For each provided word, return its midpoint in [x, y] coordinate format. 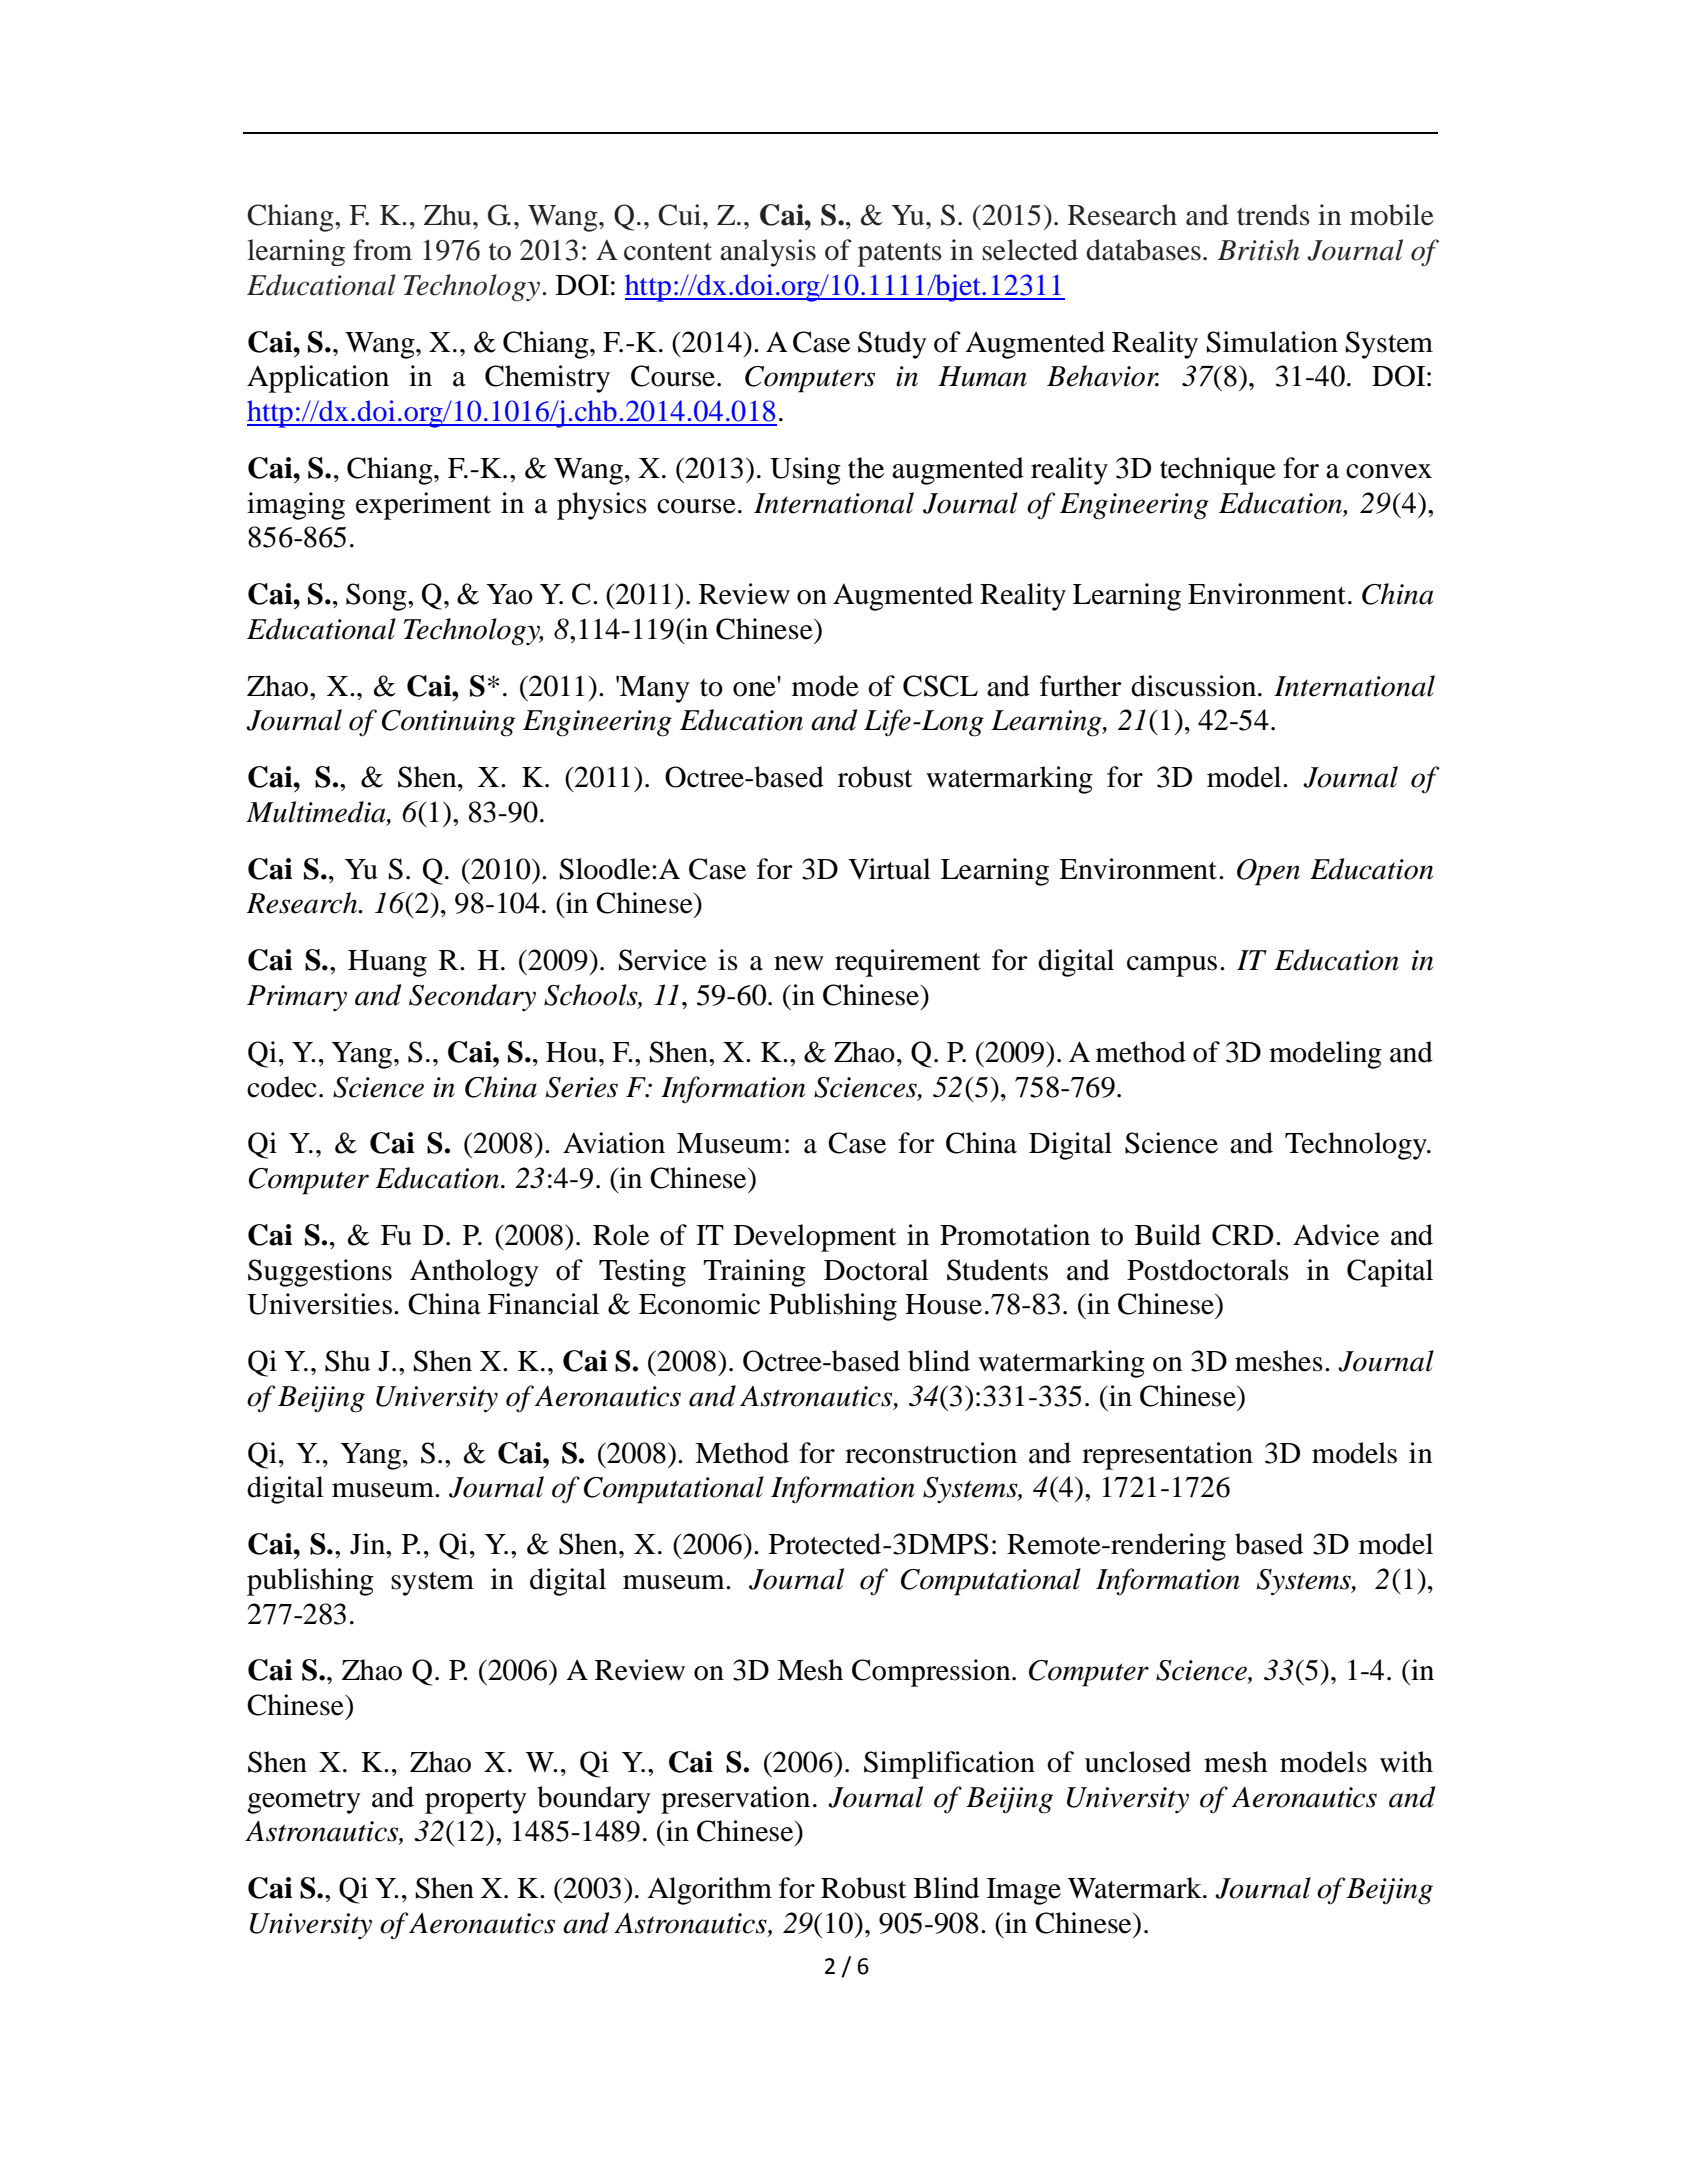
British [1258, 250]
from [382, 250]
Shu [347, 1361]
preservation [735, 1800]
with [1406, 1762]
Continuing [448, 723]
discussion [1195, 686]
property [476, 1802]
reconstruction [931, 1453]
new [799, 963]
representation [1167, 1456]
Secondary [472, 997]
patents [900, 255]
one [754, 689]
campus [1172, 966]
